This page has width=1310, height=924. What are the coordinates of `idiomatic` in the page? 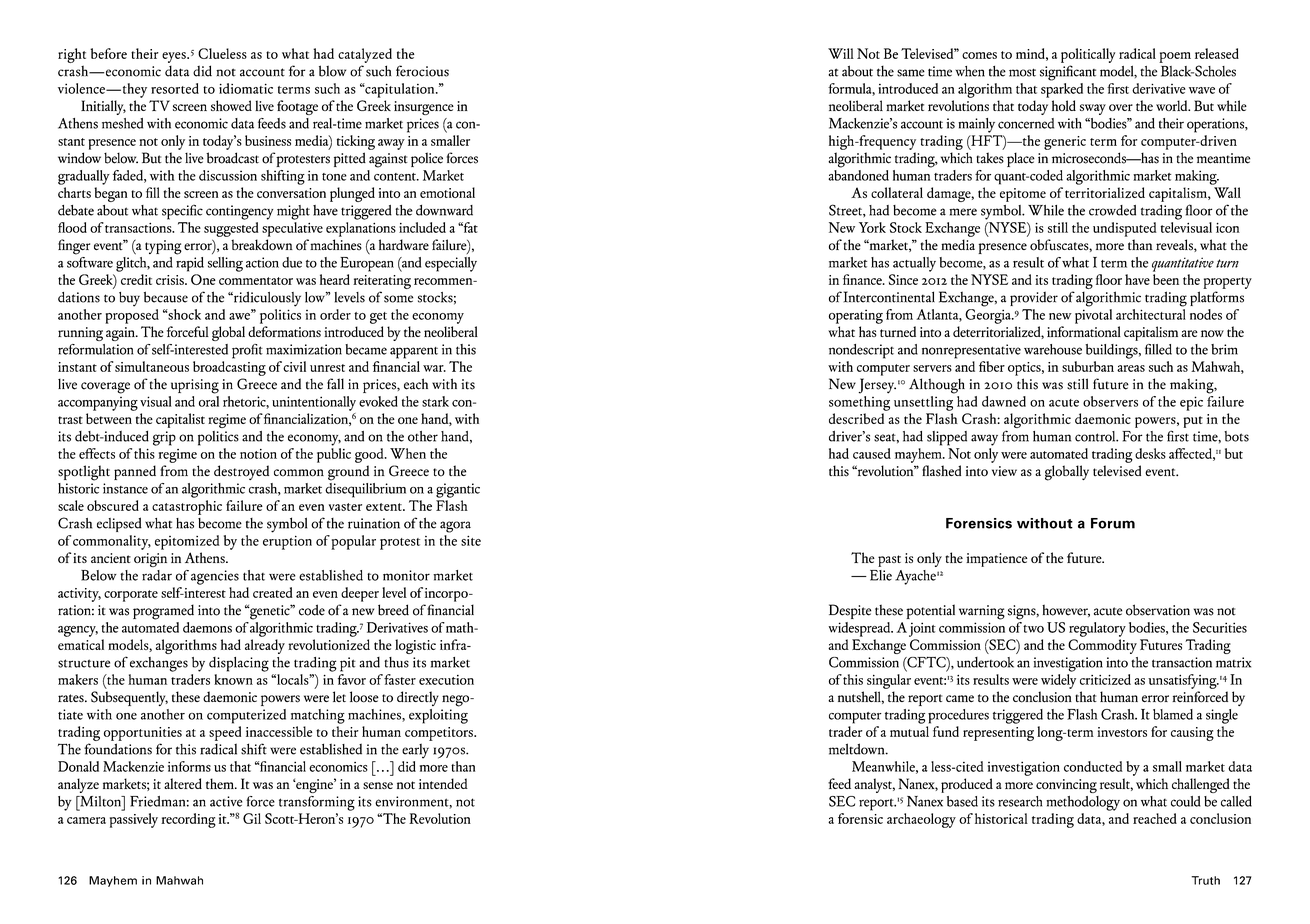 It's located at (246, 88).
